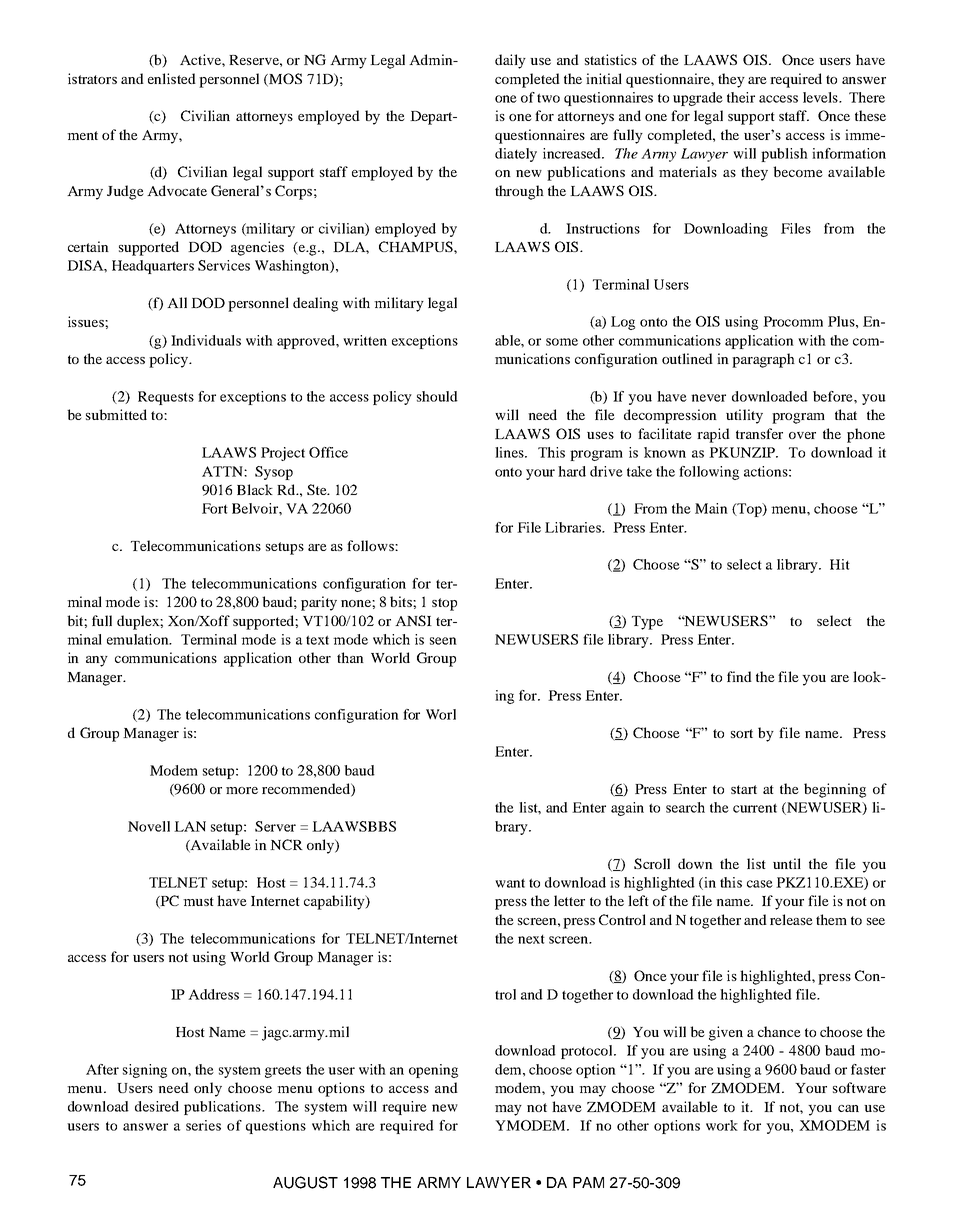 The height and width of the document is (1232, 953). What do you see at coordinates (444, 604) in the document?
I see `stop` at bounding box center [444, 604].
